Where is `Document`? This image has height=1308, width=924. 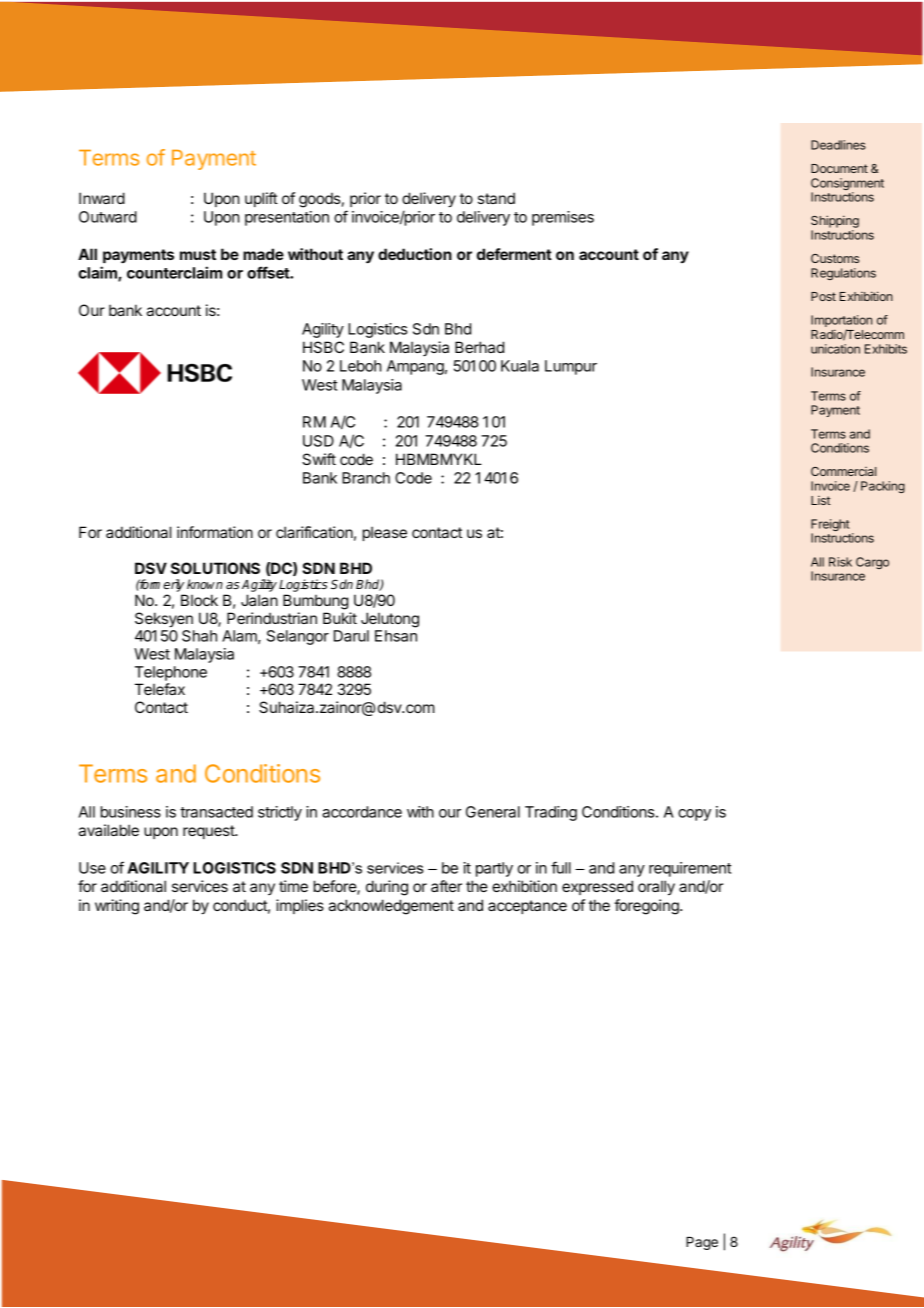
Document is located at coordinates (839, 168).
